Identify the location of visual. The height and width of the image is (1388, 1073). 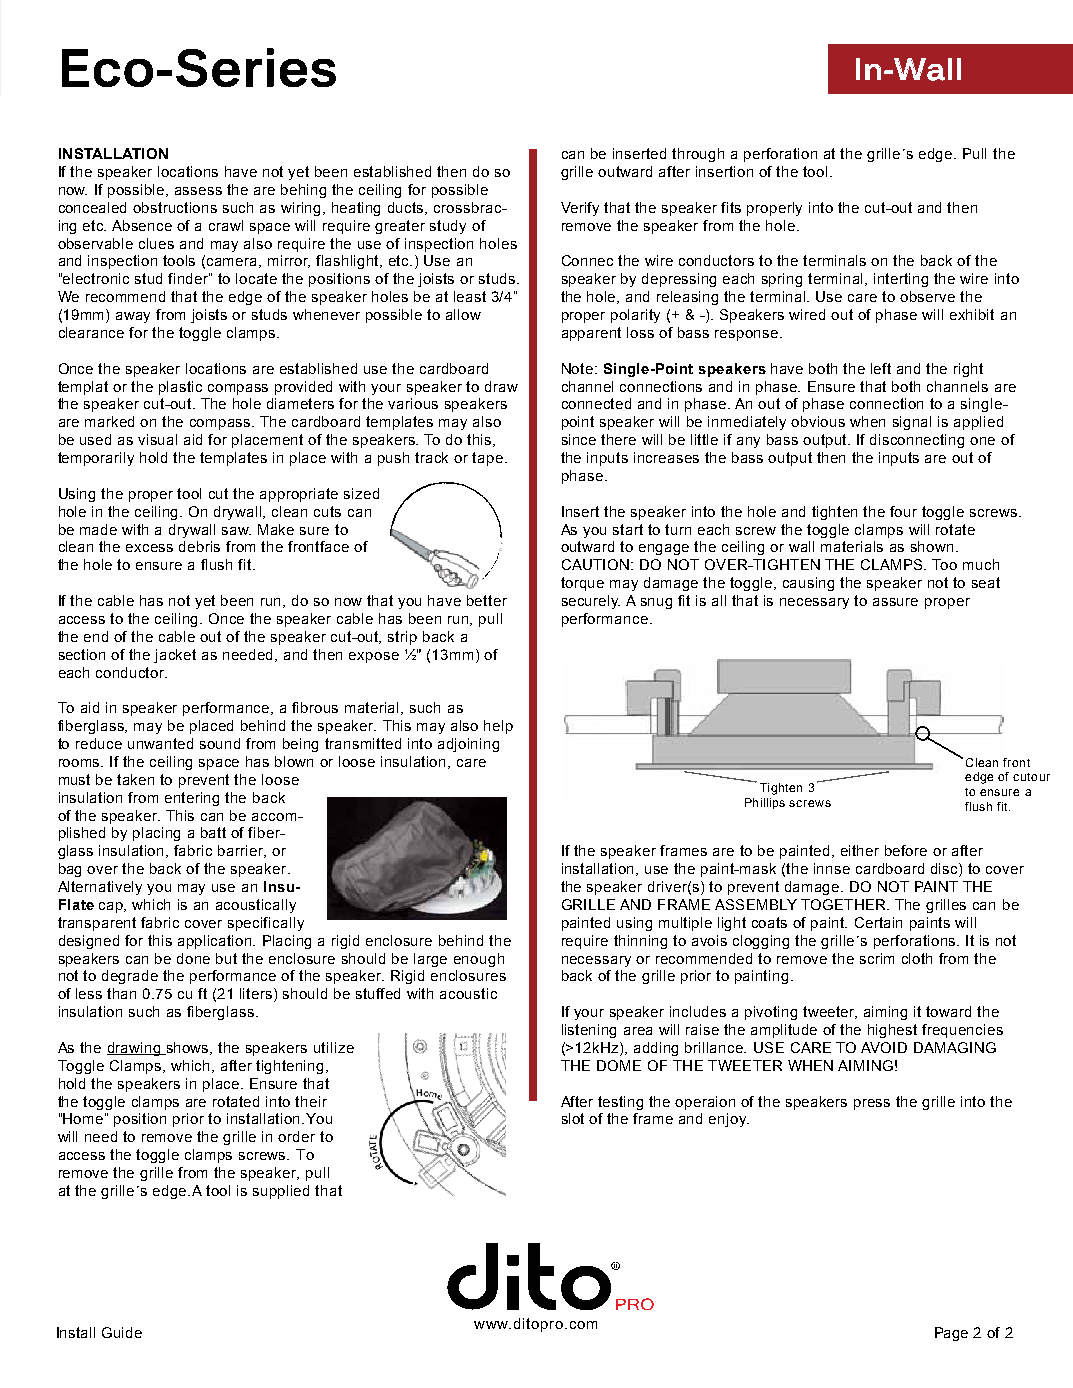
(157, 439).
